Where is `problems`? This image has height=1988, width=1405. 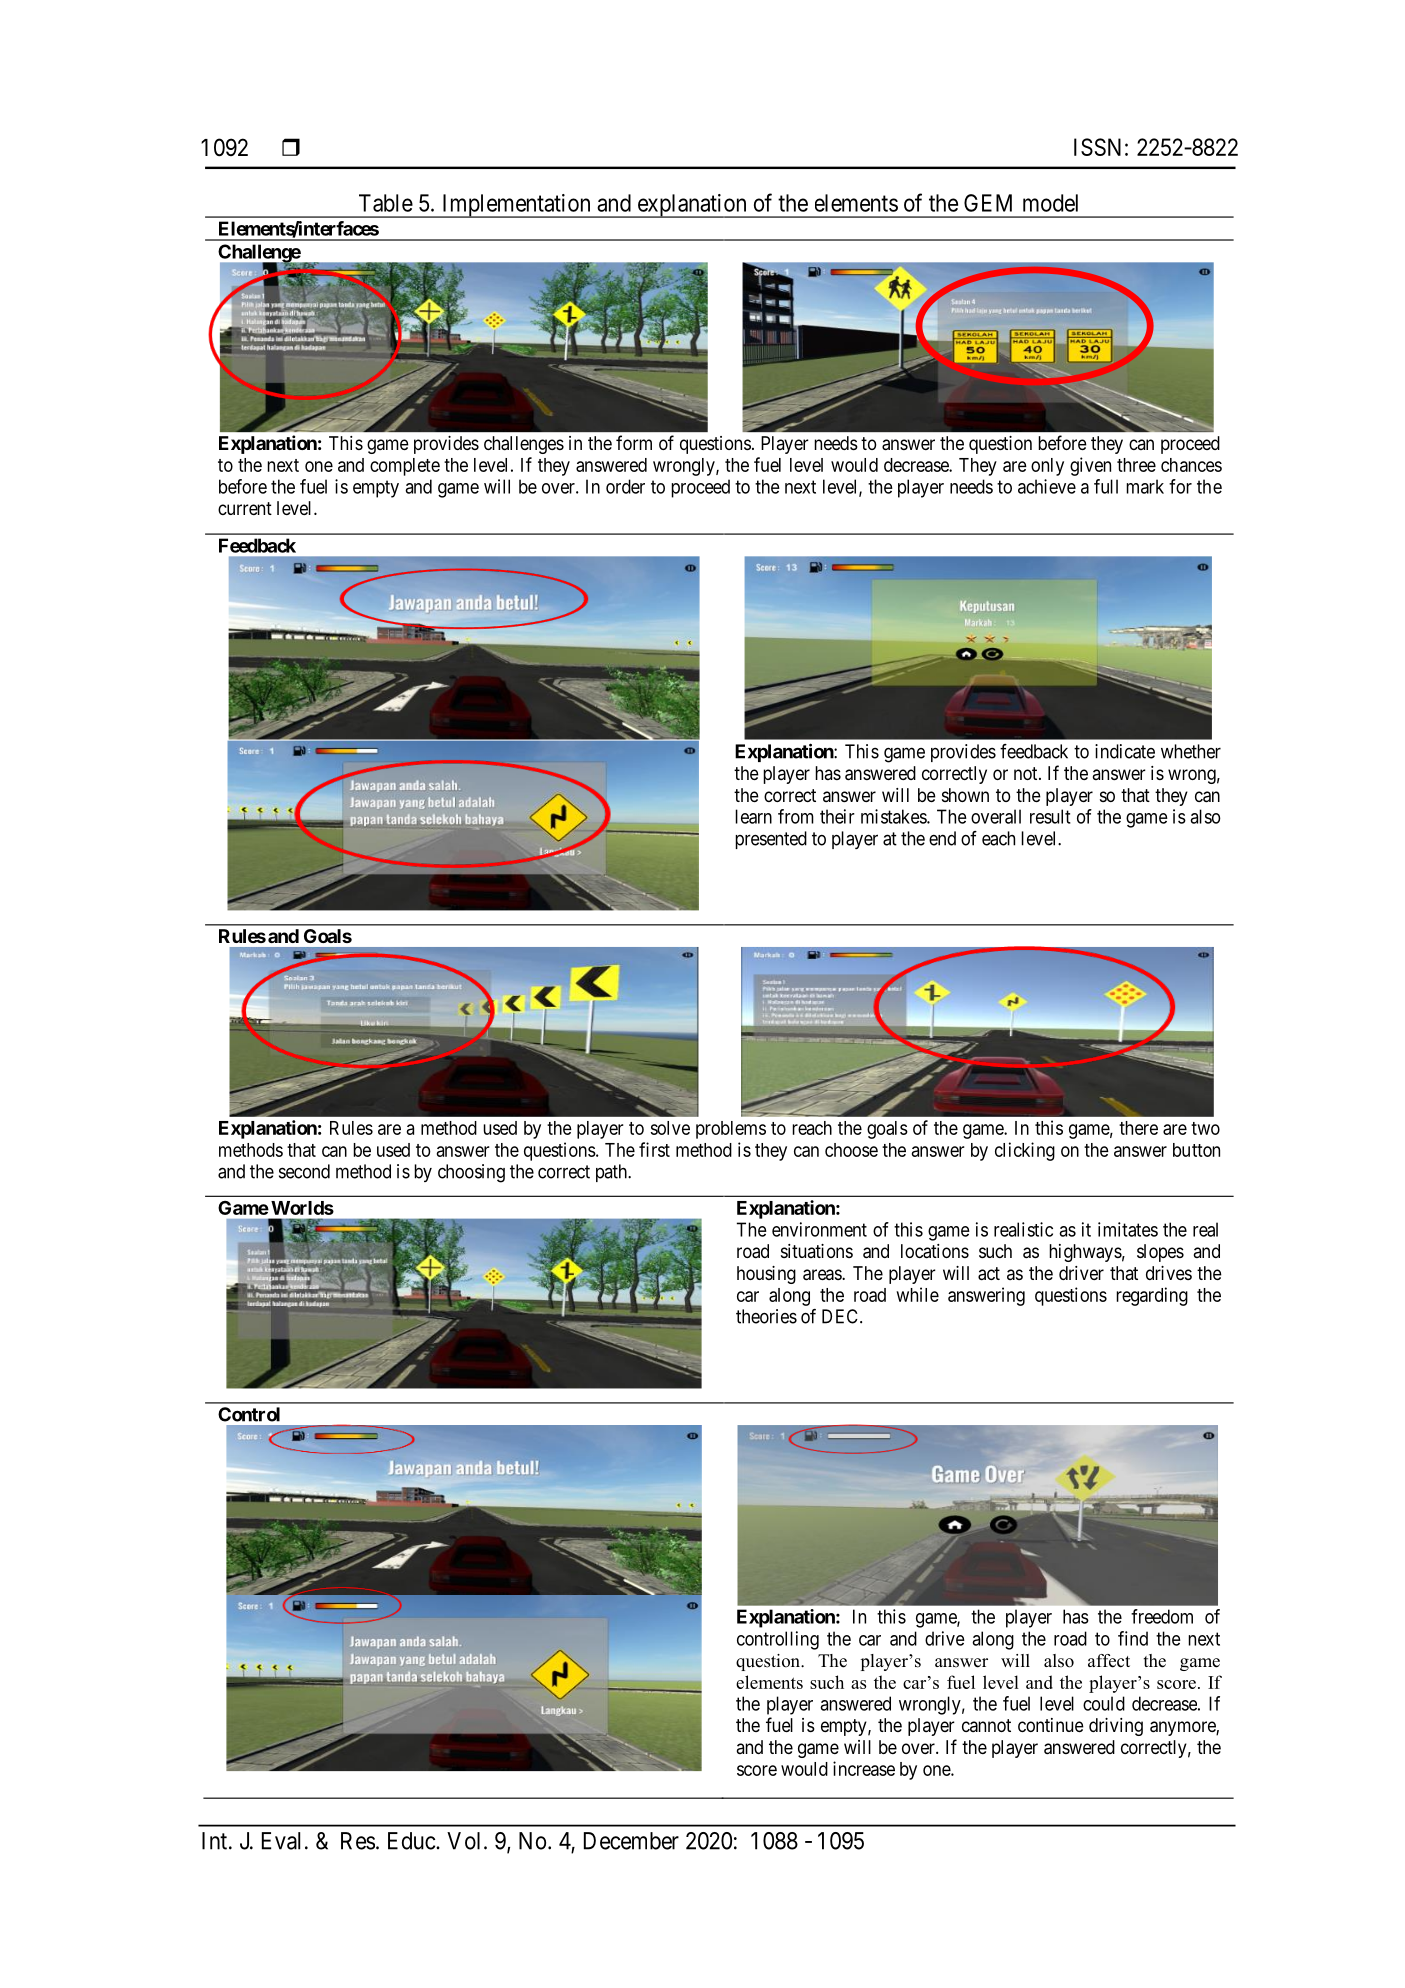 problems is located at coordinates (731, 1130).
